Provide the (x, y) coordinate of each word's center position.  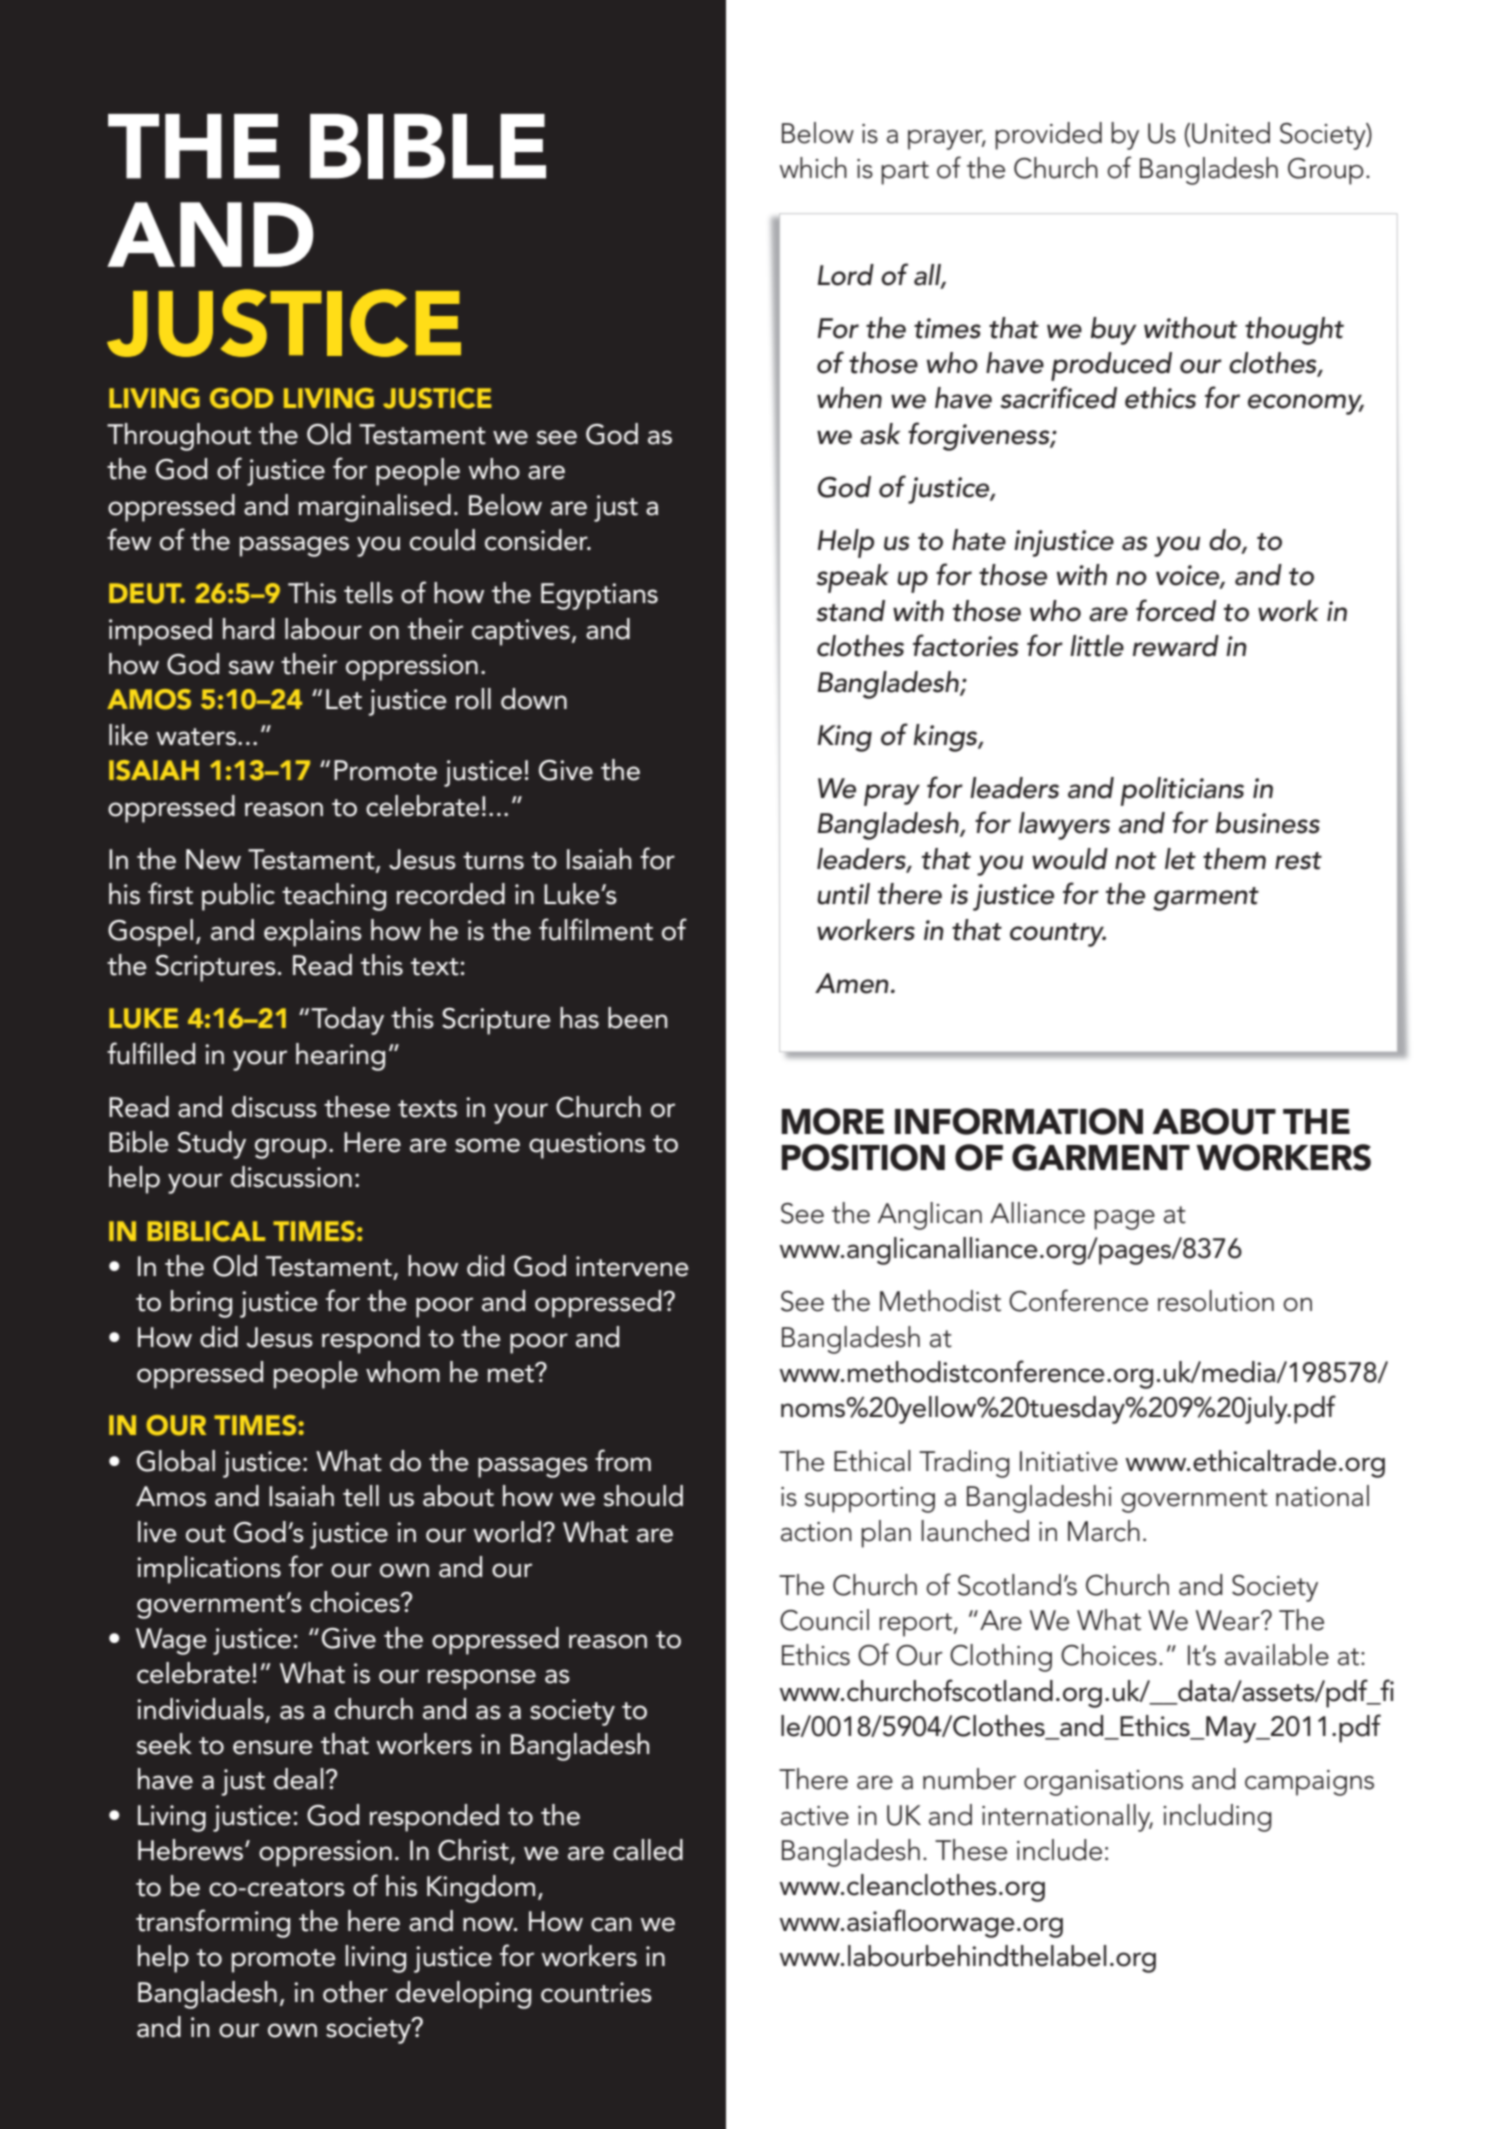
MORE (832, 1121)
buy (1114, 331)
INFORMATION (1019, 1121)
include (1059, 1850)
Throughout (179, 437)
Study (212, 1145)
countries (596, 1992)
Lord (846, 275)
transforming (213, 1923)
